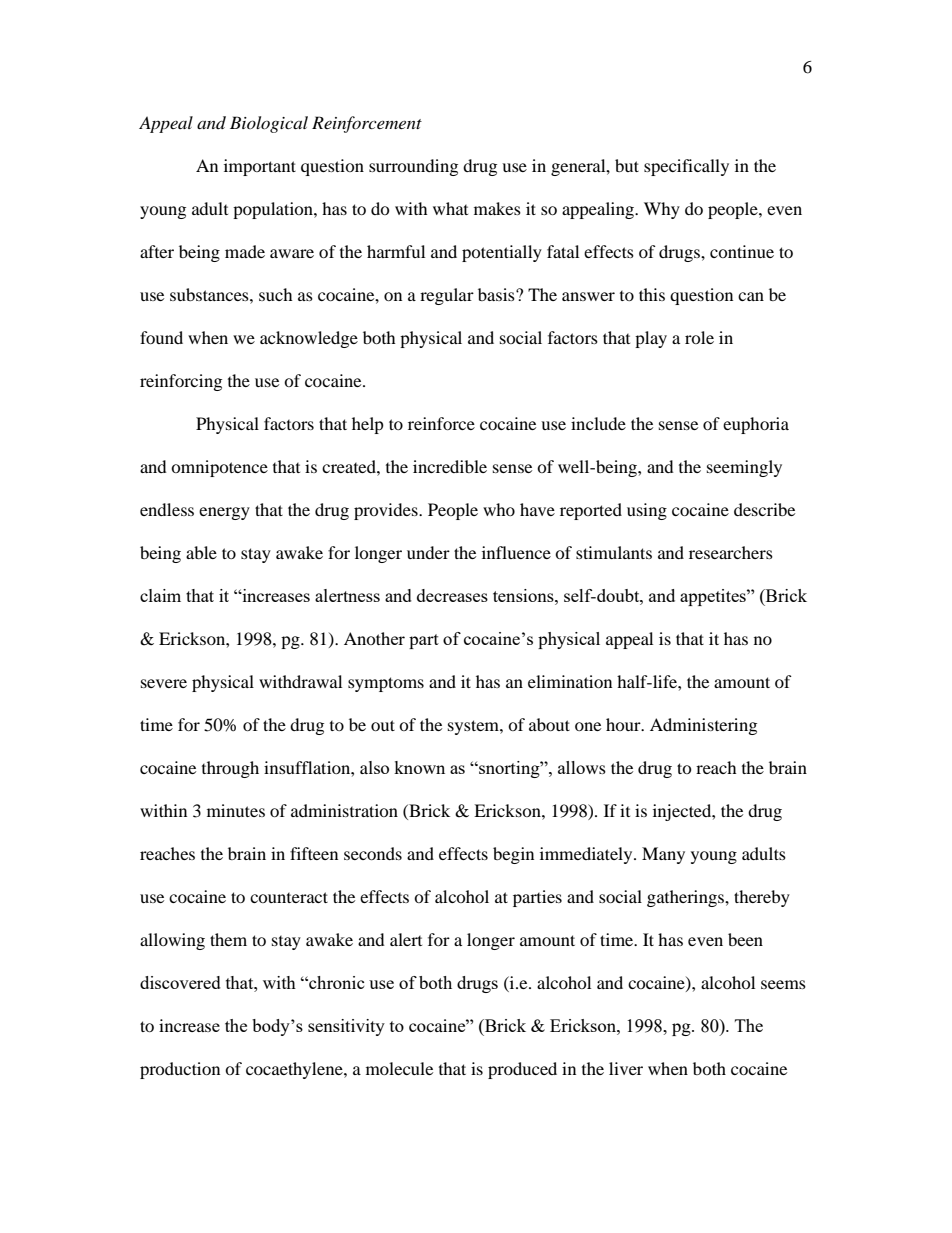 This screenshot has height=1233, width=952. What do you see at coordinates (447, 296) in the screenshot?
I see `regular` at bounding box center [447, 296].
